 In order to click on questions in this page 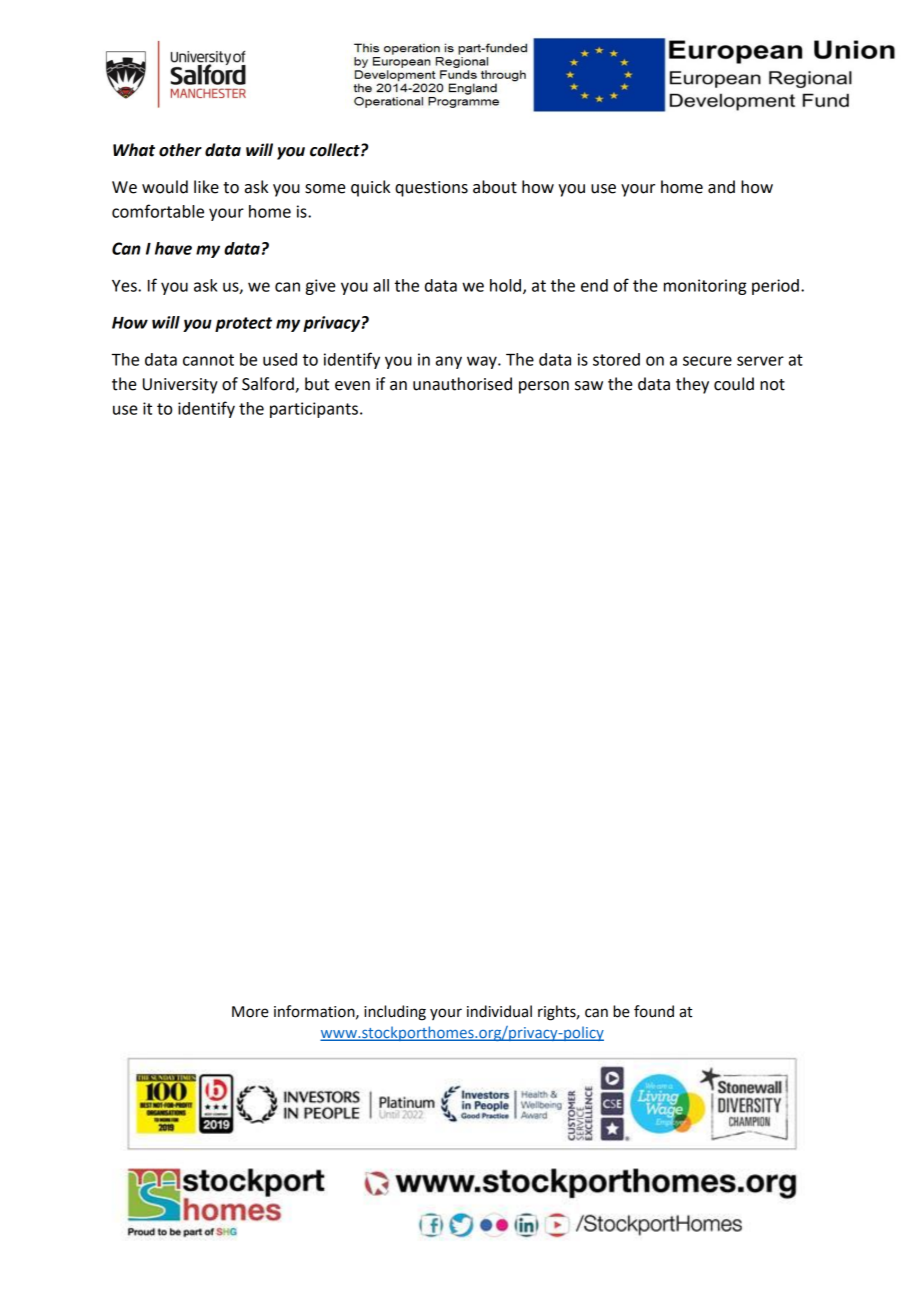, I will do `click(431, 189)`.
